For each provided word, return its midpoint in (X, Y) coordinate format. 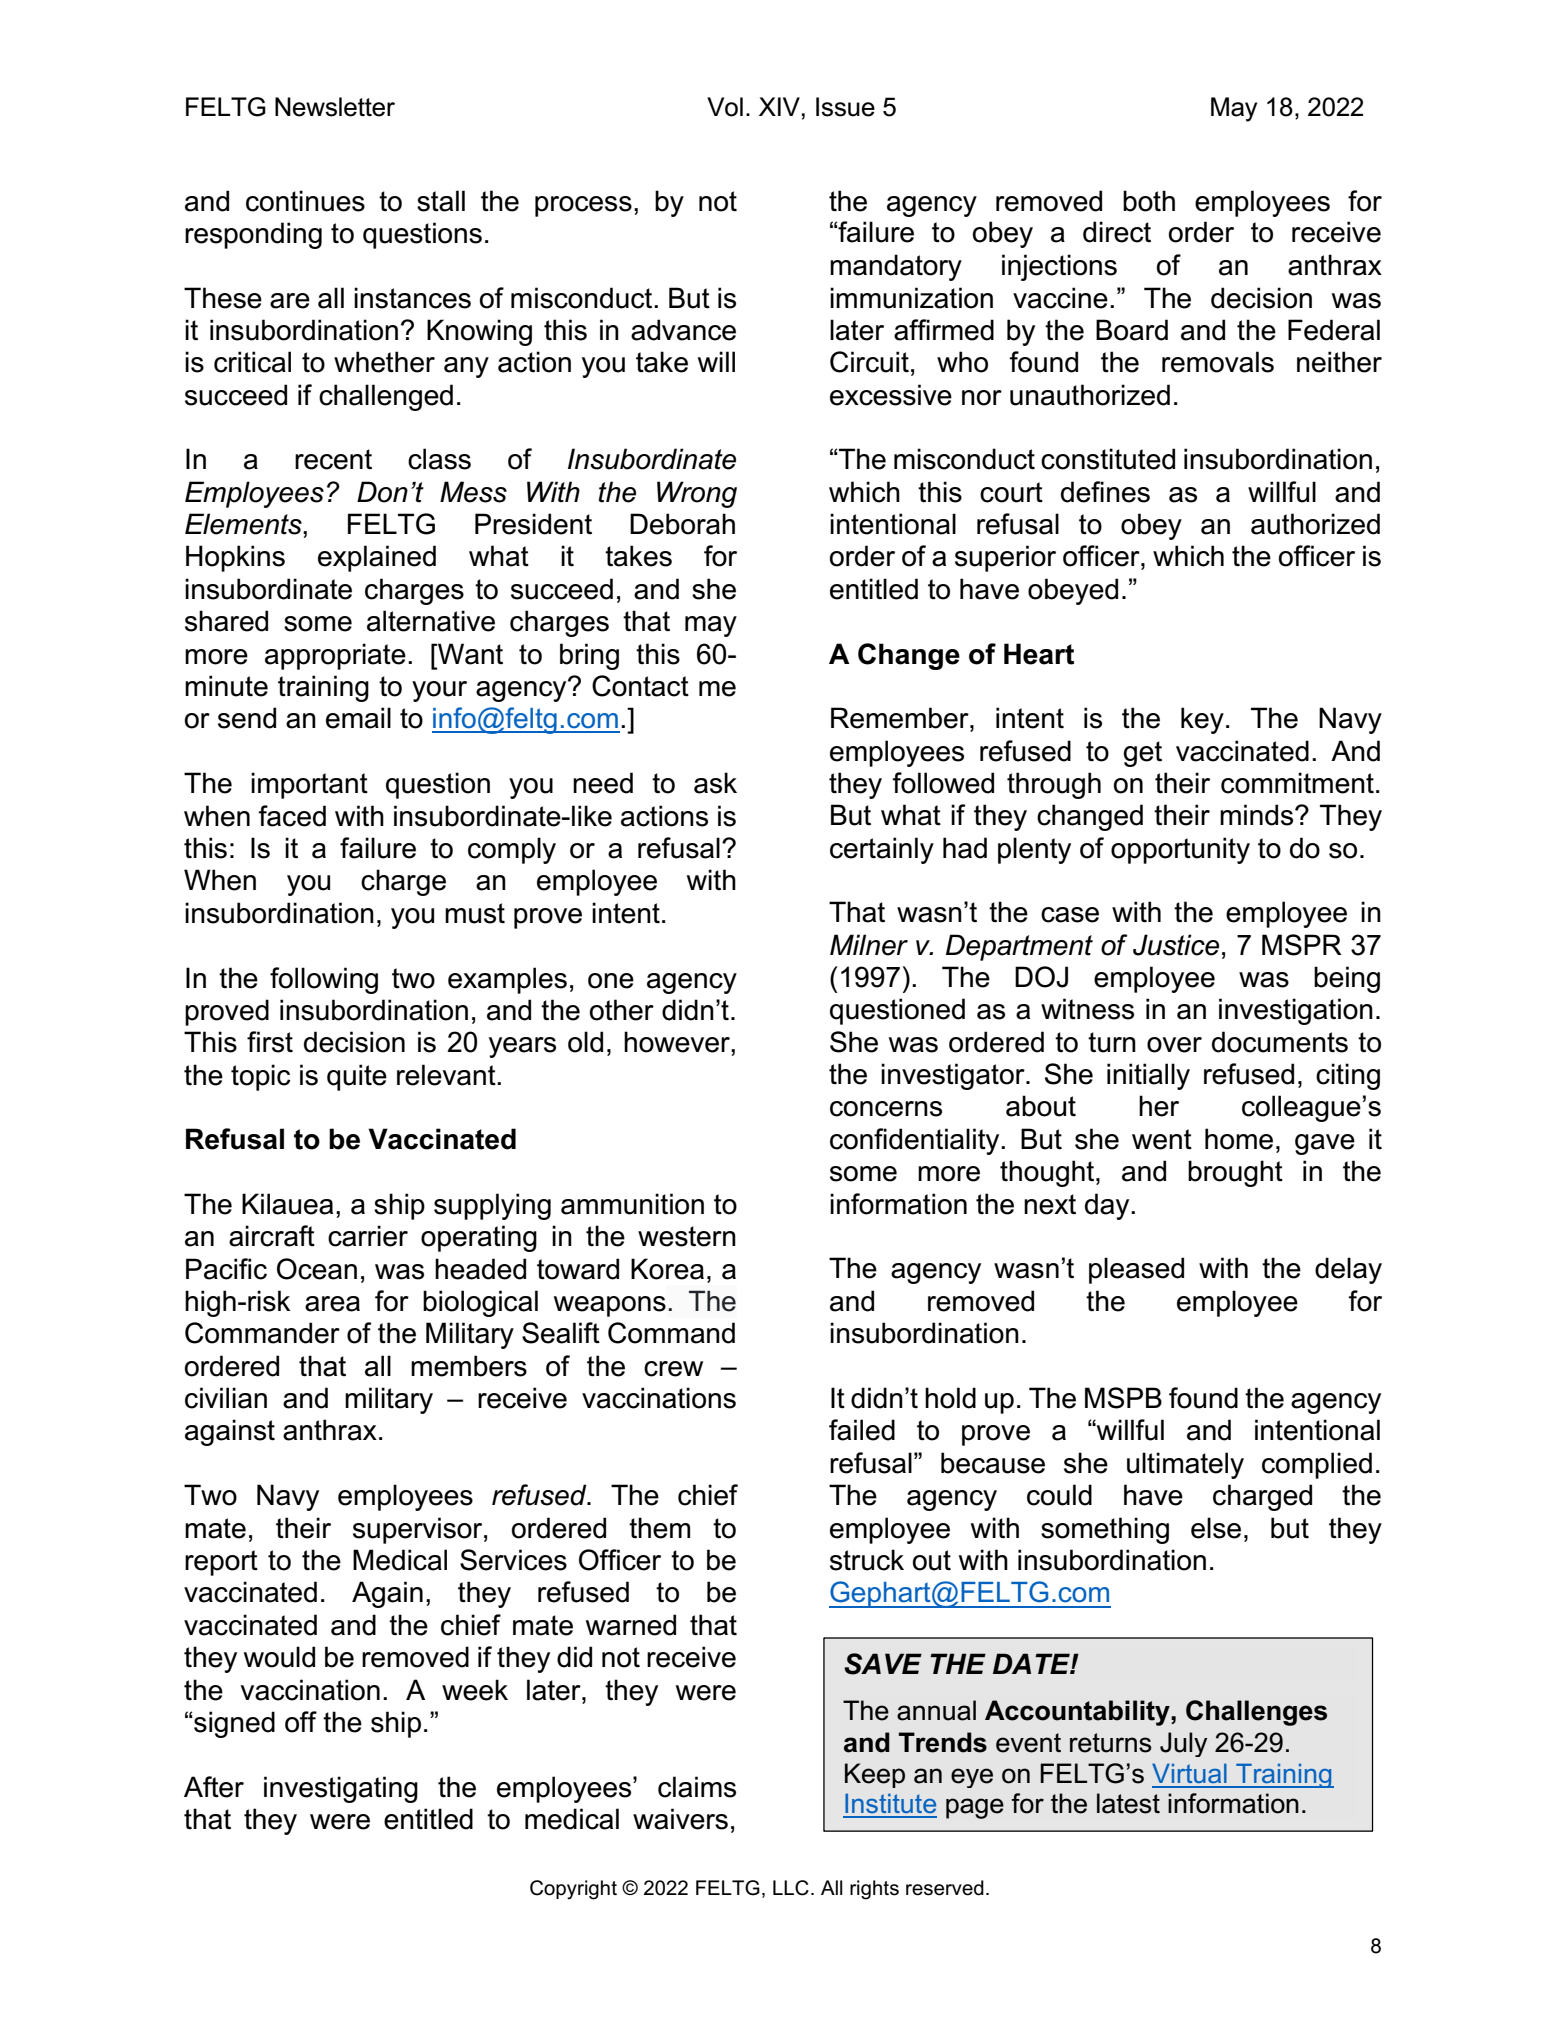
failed (862, 1430)
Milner (869, 945)
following (324, 980)
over (1174, 1045)
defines (1105, 492)
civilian (226, 1398)
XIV (779, 106)
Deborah (682, 524)
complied (1317, 1465)
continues (305, 201)
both (1149, 201)
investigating (341, 1789)
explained (377, 558)
